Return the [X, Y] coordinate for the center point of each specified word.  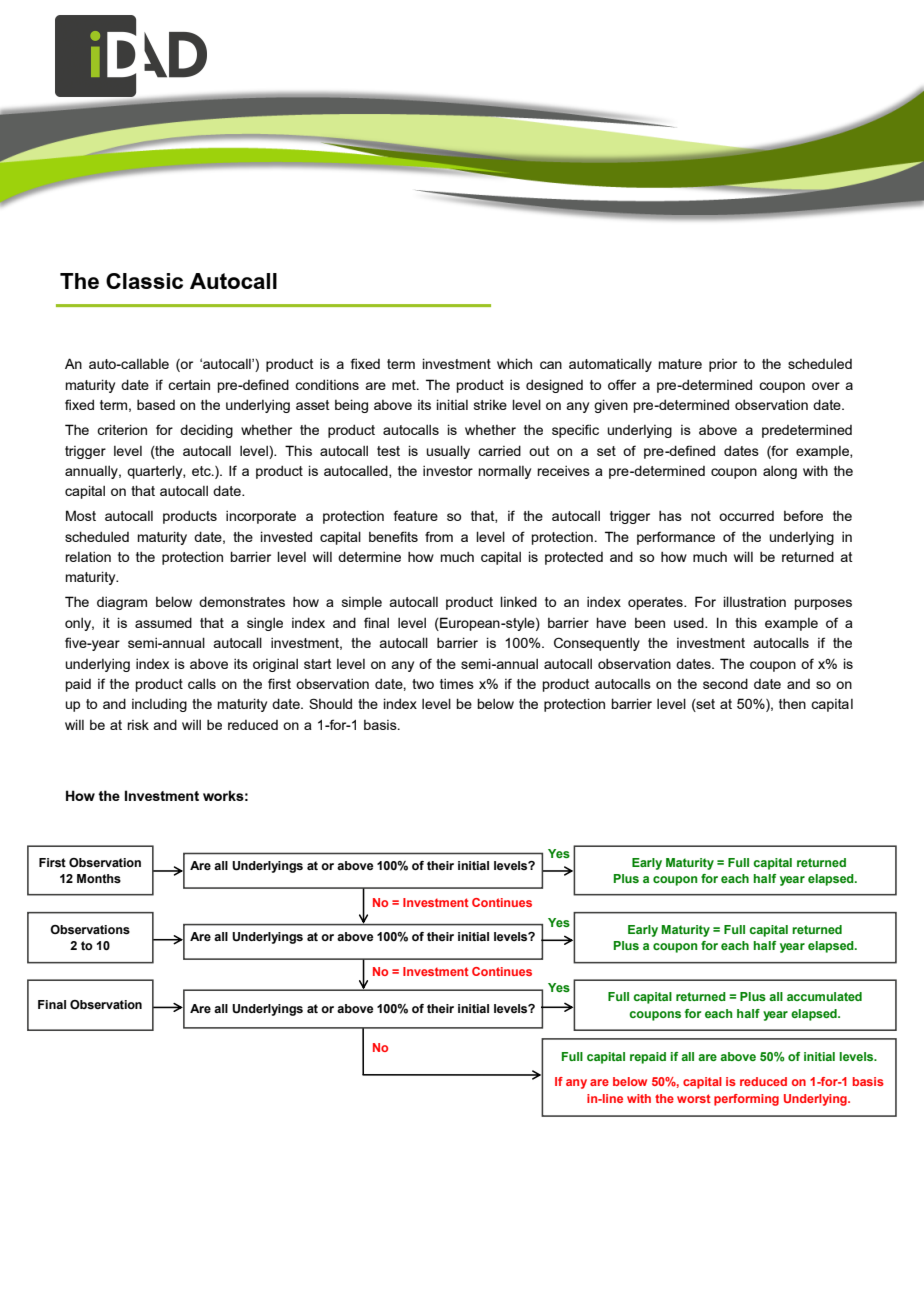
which [514, 363]
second [725, 683]
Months [99, 878]
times [457, 683]
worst [694, 1098]
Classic [144, 281]
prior [723, 365]
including [159, 705]
